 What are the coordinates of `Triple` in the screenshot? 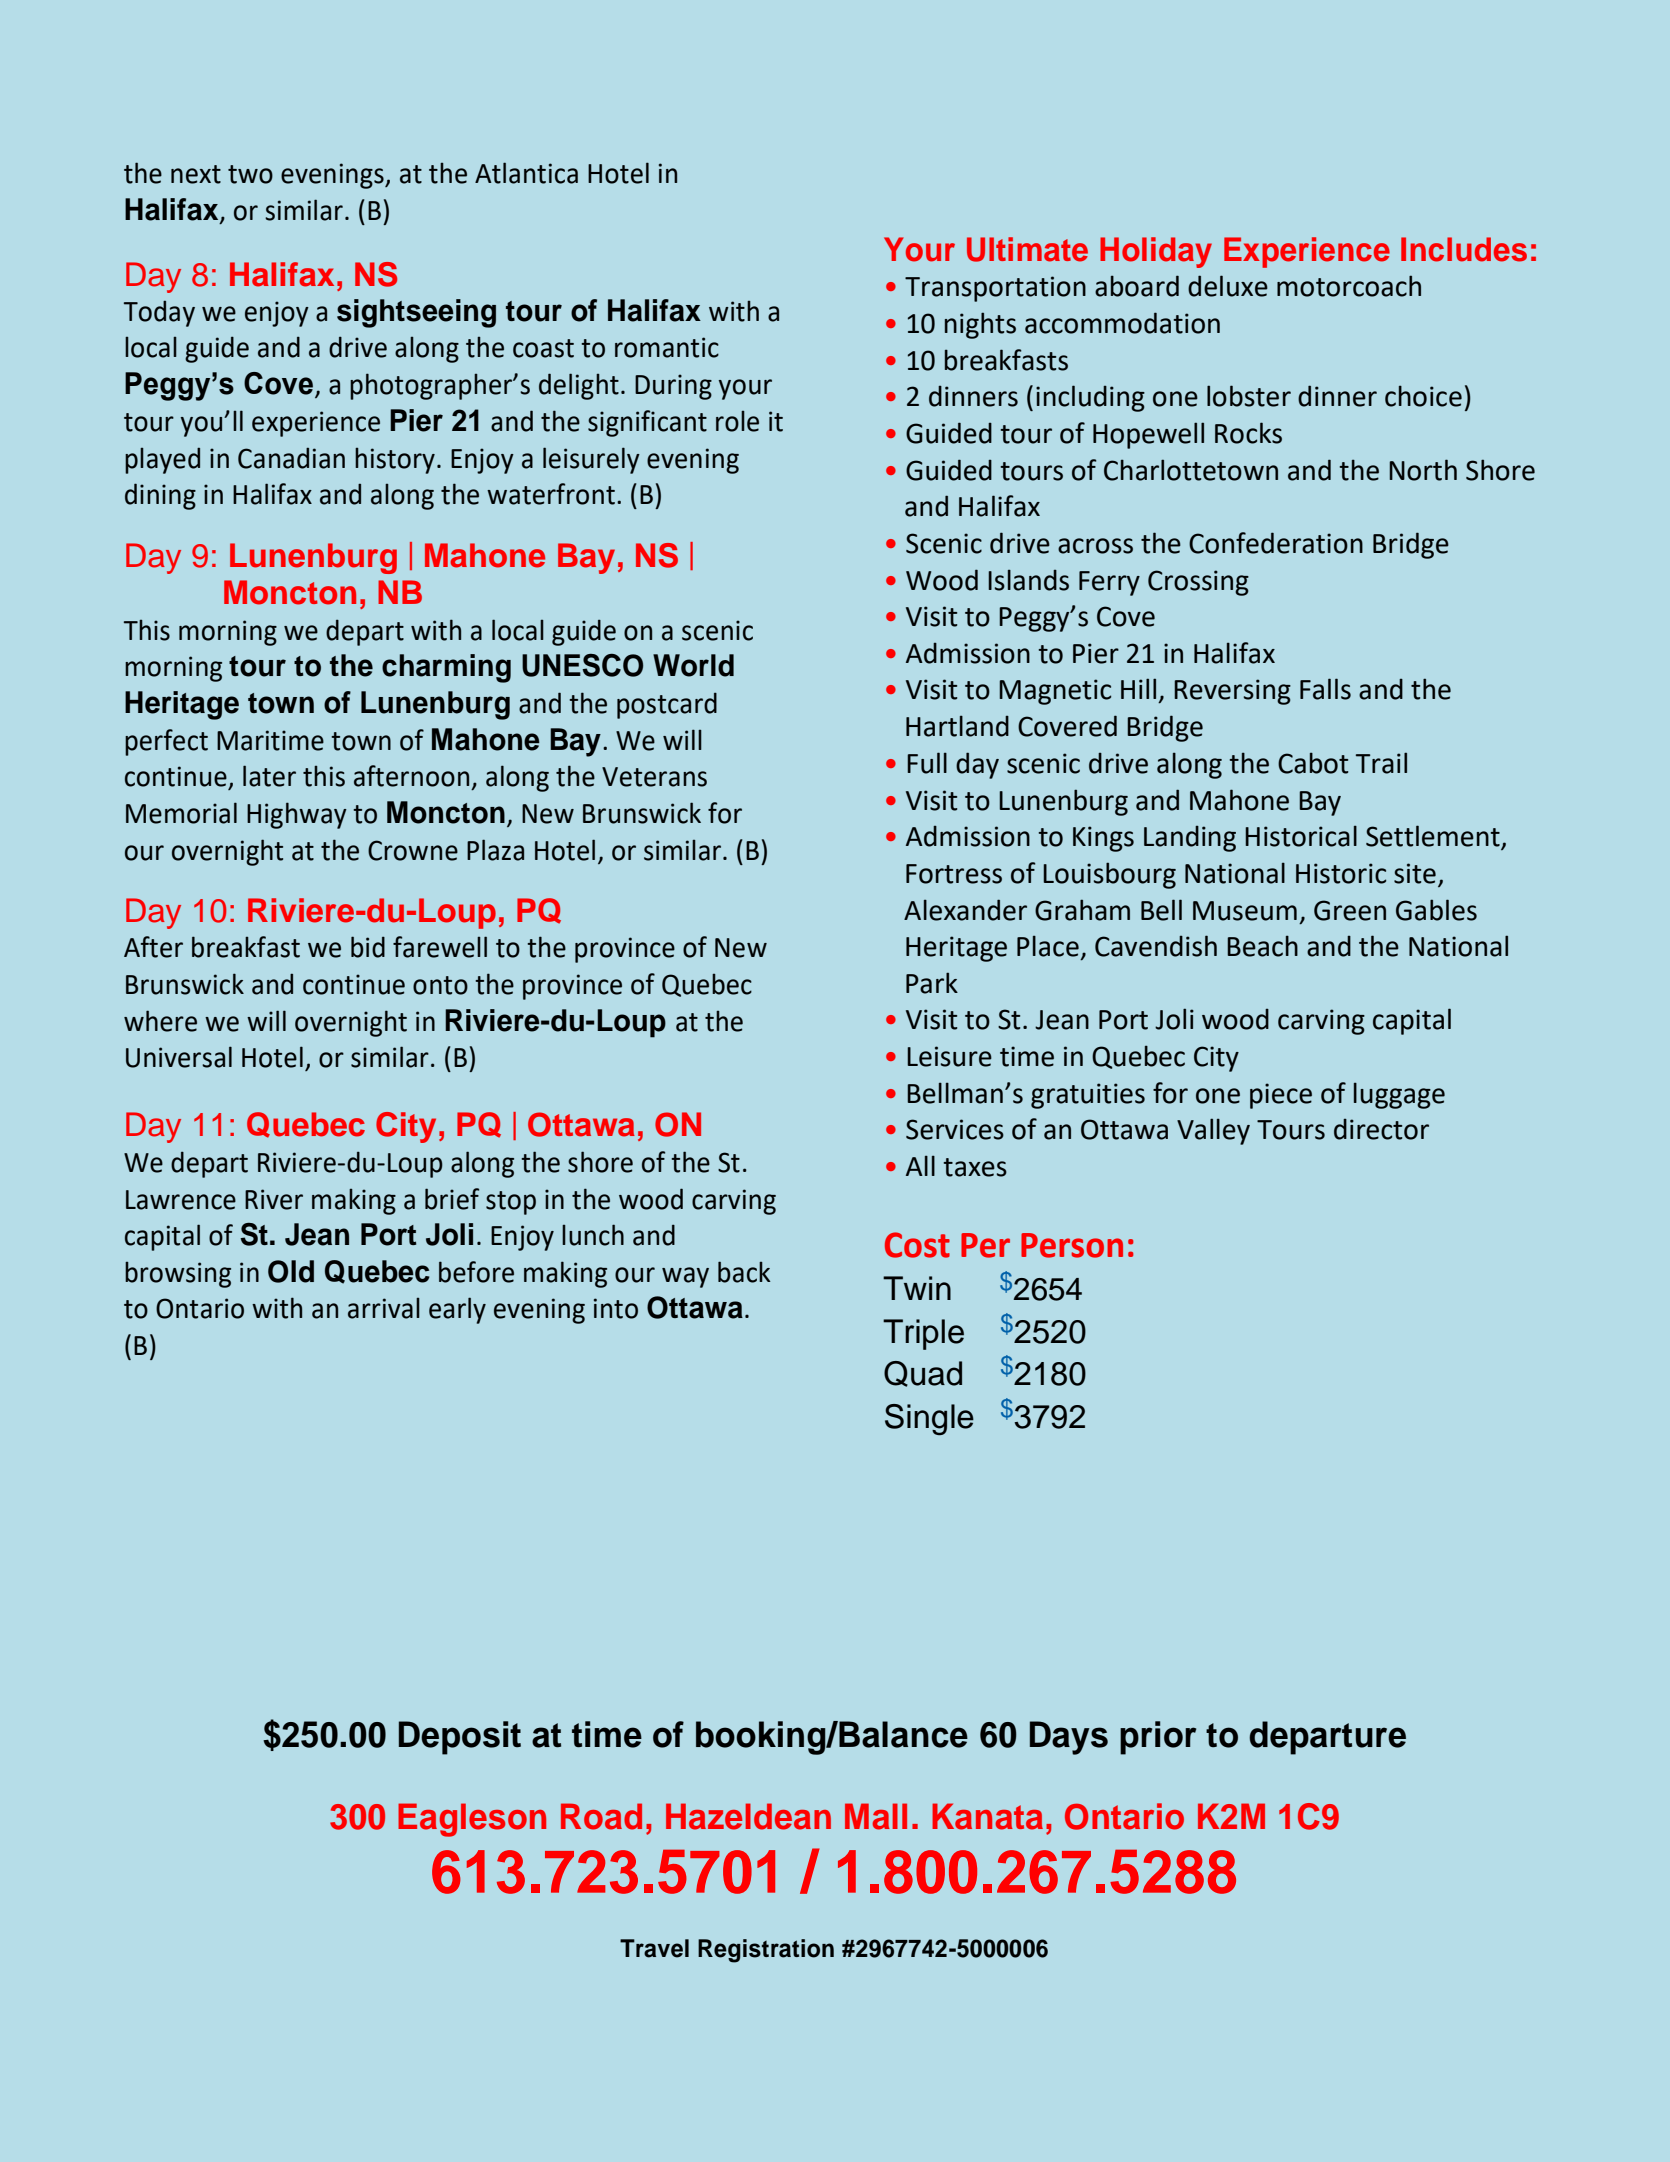 It's located at (923, 1334).
